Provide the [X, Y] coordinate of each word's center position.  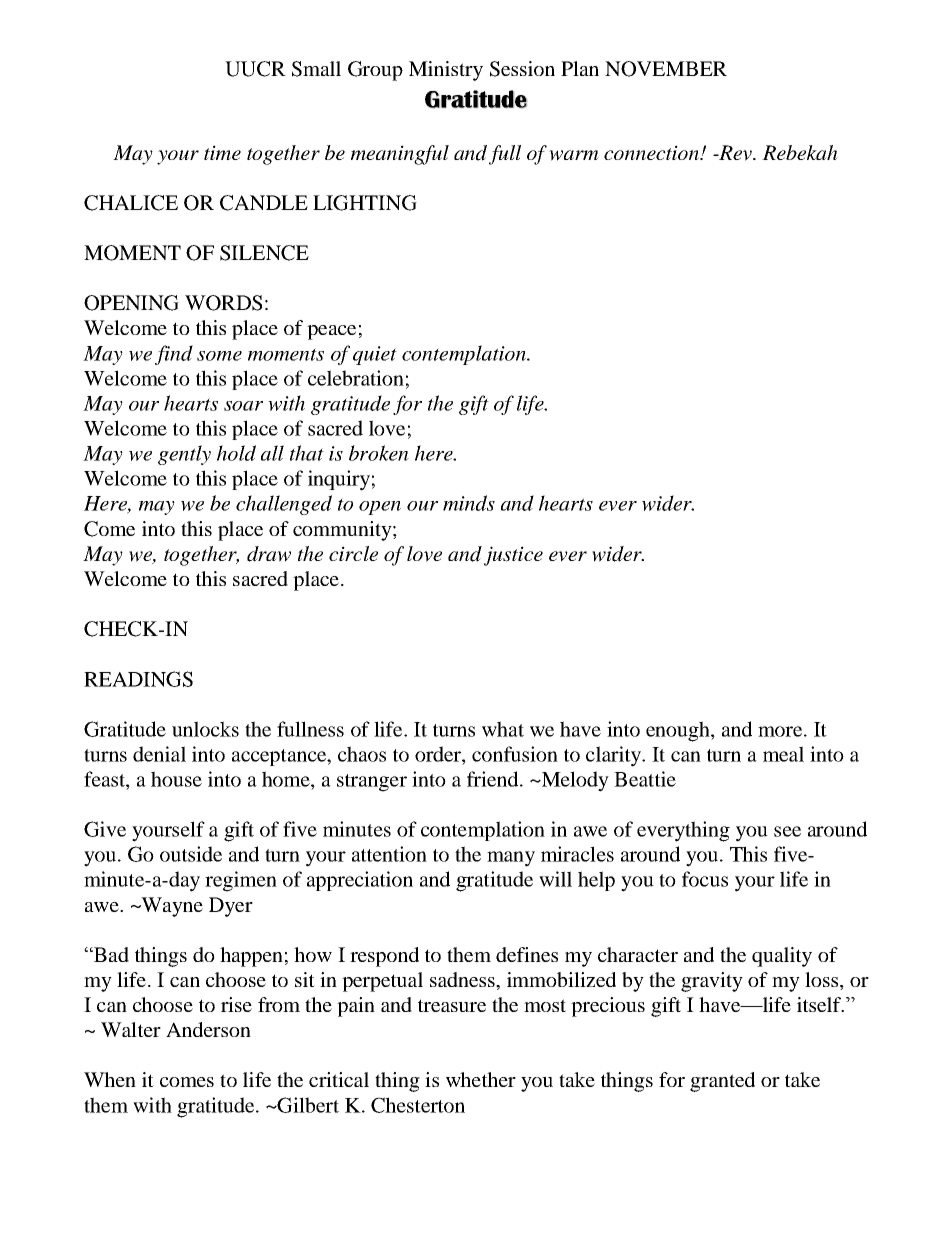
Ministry [446, 71]
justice [513, 556]
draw [269, 554]
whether [481, 1079]
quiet [375, 355]
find [174, 355]
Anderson [208, 1029]
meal [783, 754]
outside [191, 854]
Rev [735, 153]
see [787, 831]
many [511, 859]
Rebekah [800, 152]
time [222, 152]
